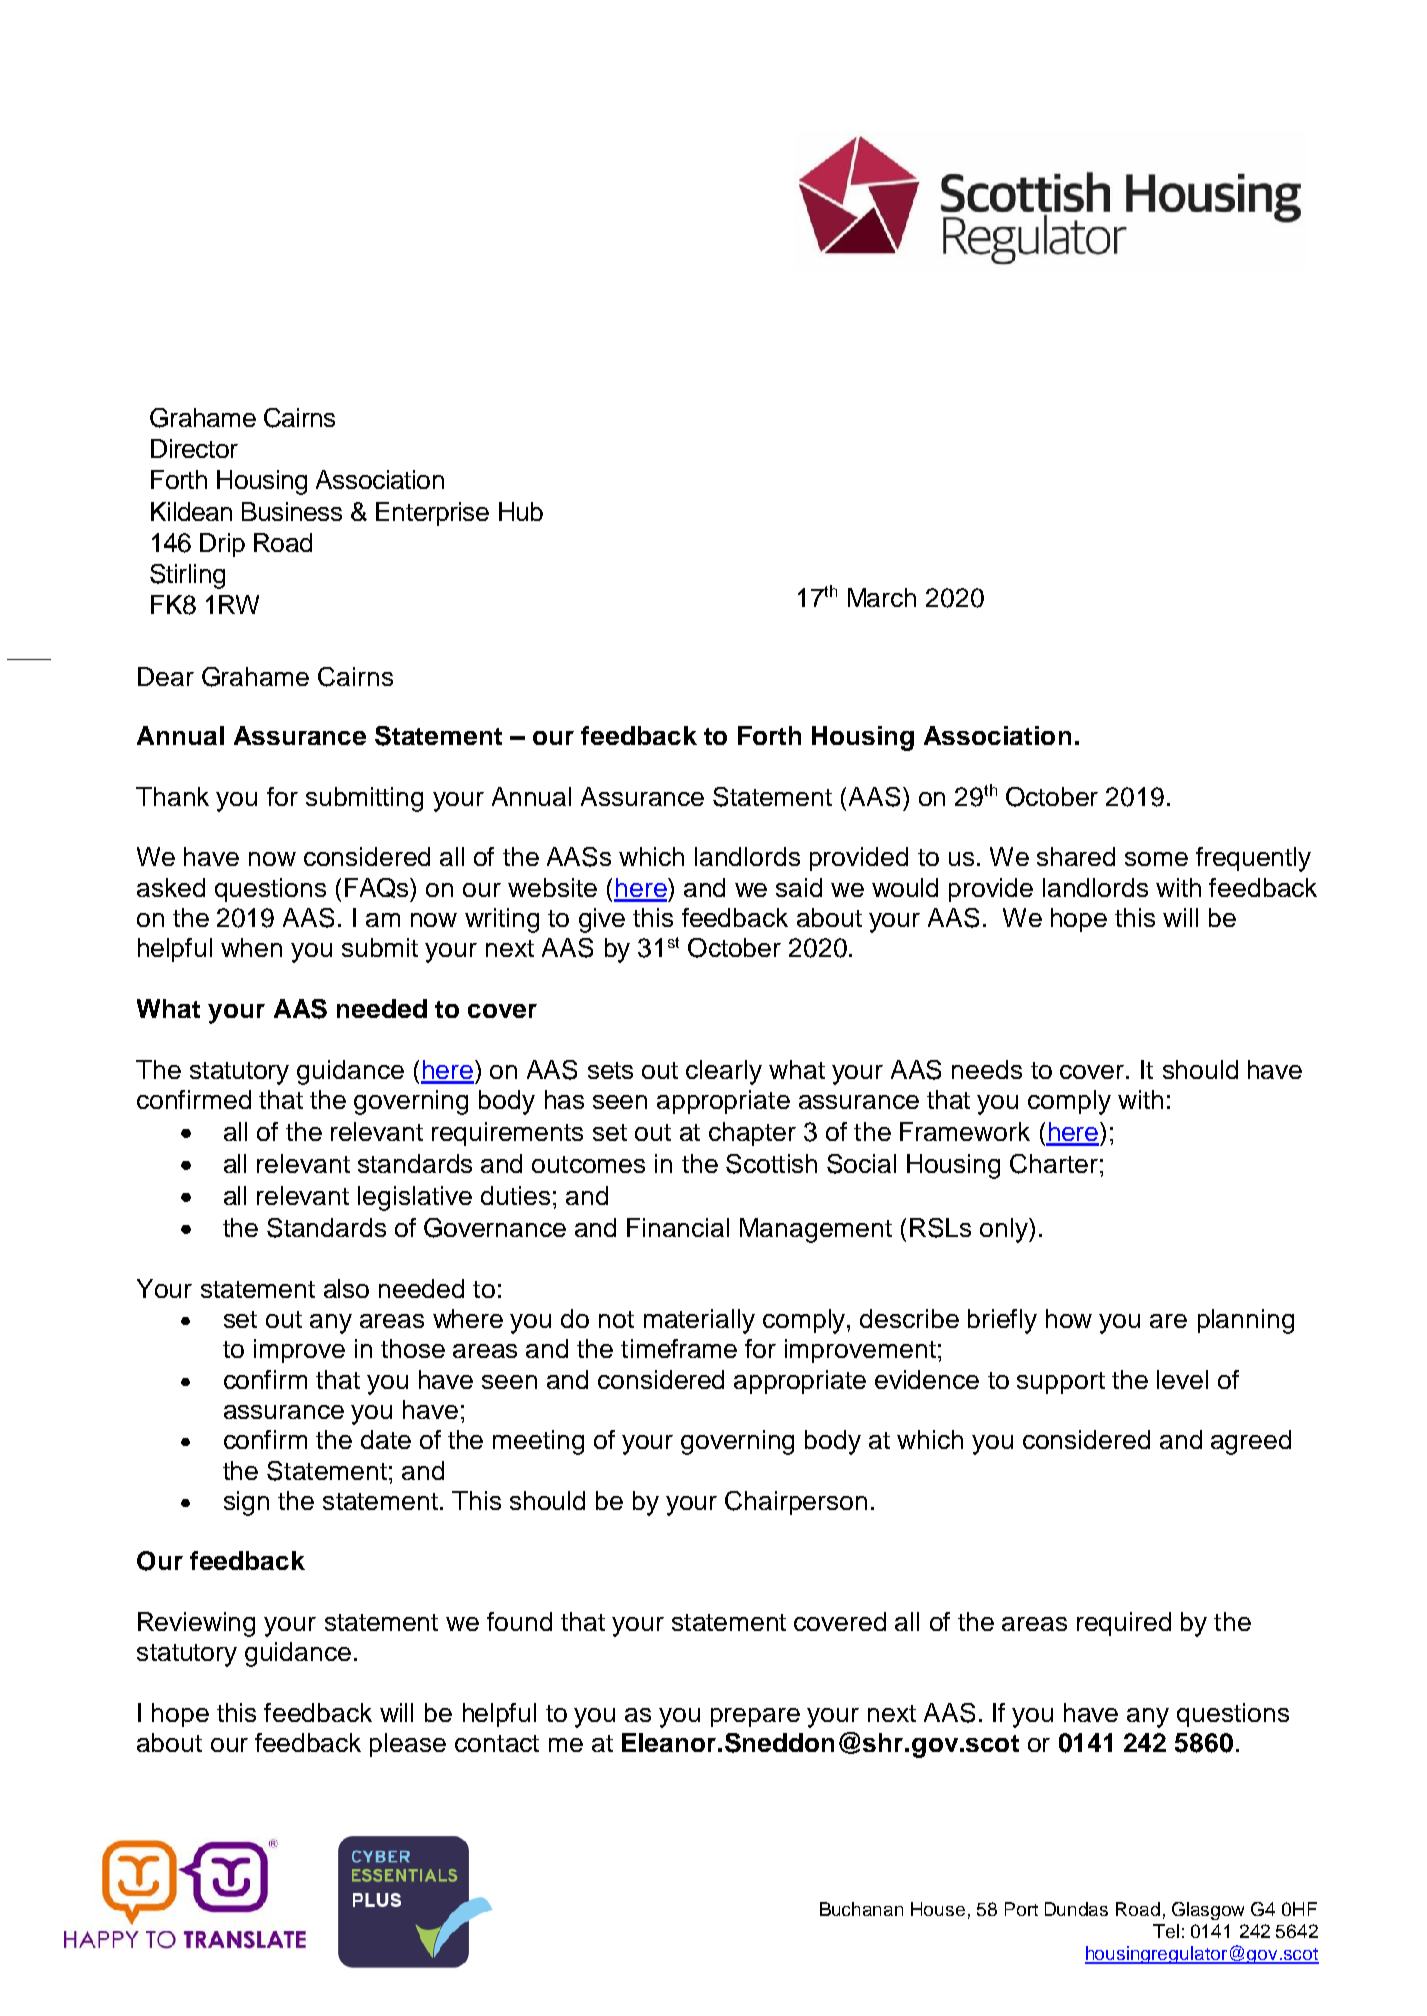 The height and width of the screenshot is (2016, 1427). What do you see at coordinates (882, 597) in the screenshot?
I see `March` at bounding box center [882, 597].
